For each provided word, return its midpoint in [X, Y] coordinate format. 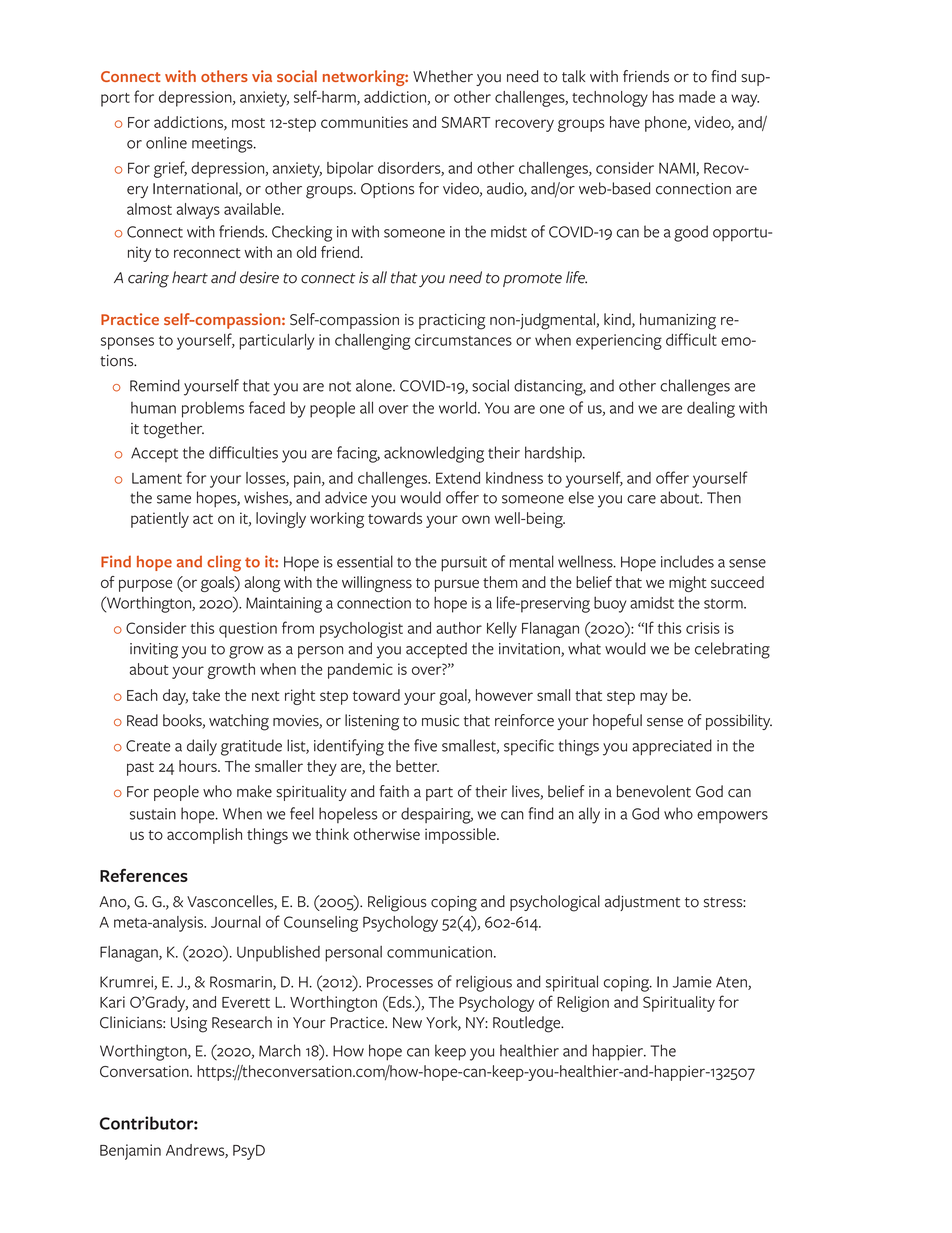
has [663, 97]
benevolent [654, 791]
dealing [711, 410]
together [173, 430]
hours [199, 766]
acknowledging [434, 454]
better [417, 766]
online [166, 142]
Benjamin [130, 1152]
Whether [443, 76]
